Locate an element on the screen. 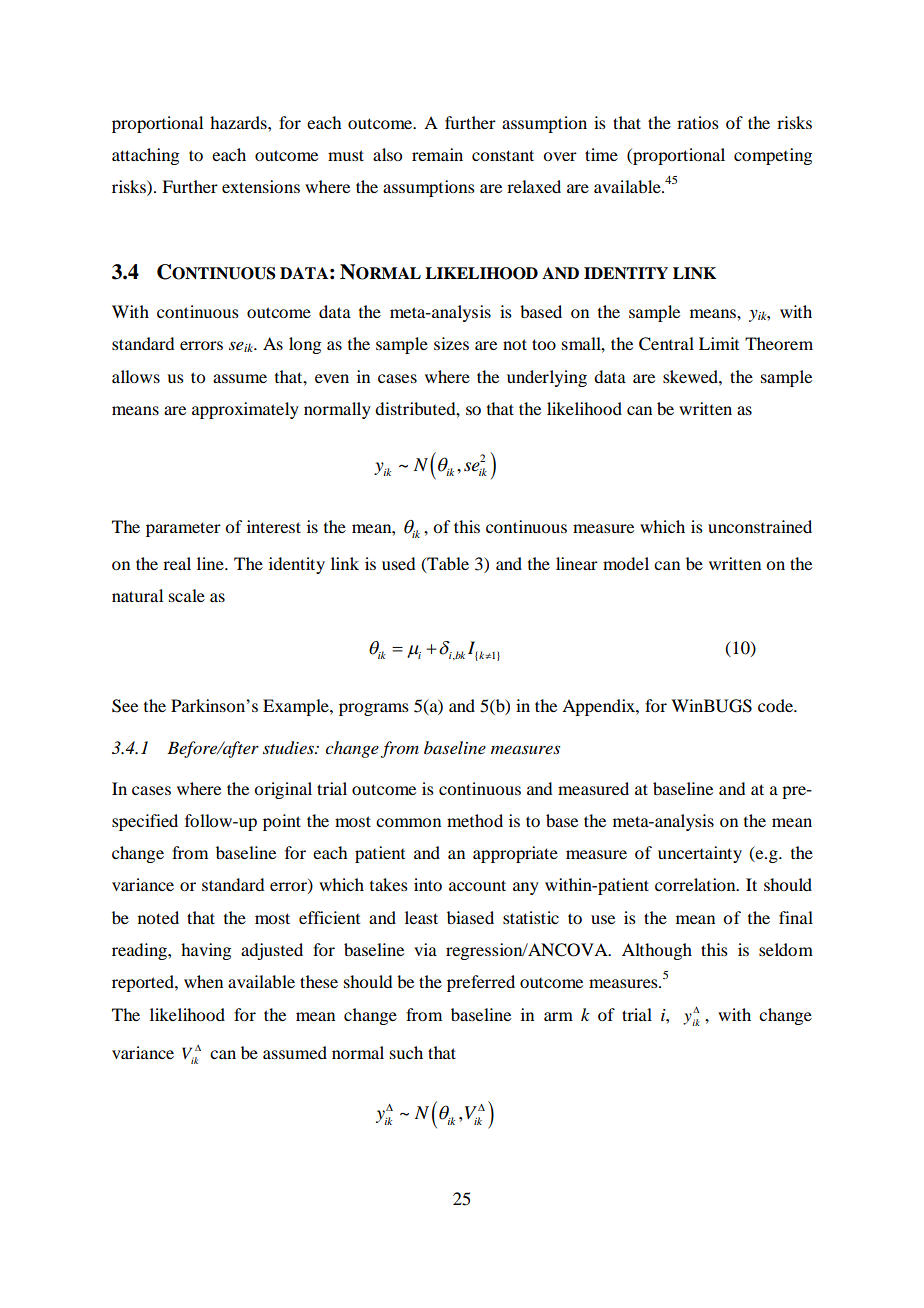 Image resolution: width=924 pixels, height=1308 pixels. hazards is located at coordinates (239, 122).
